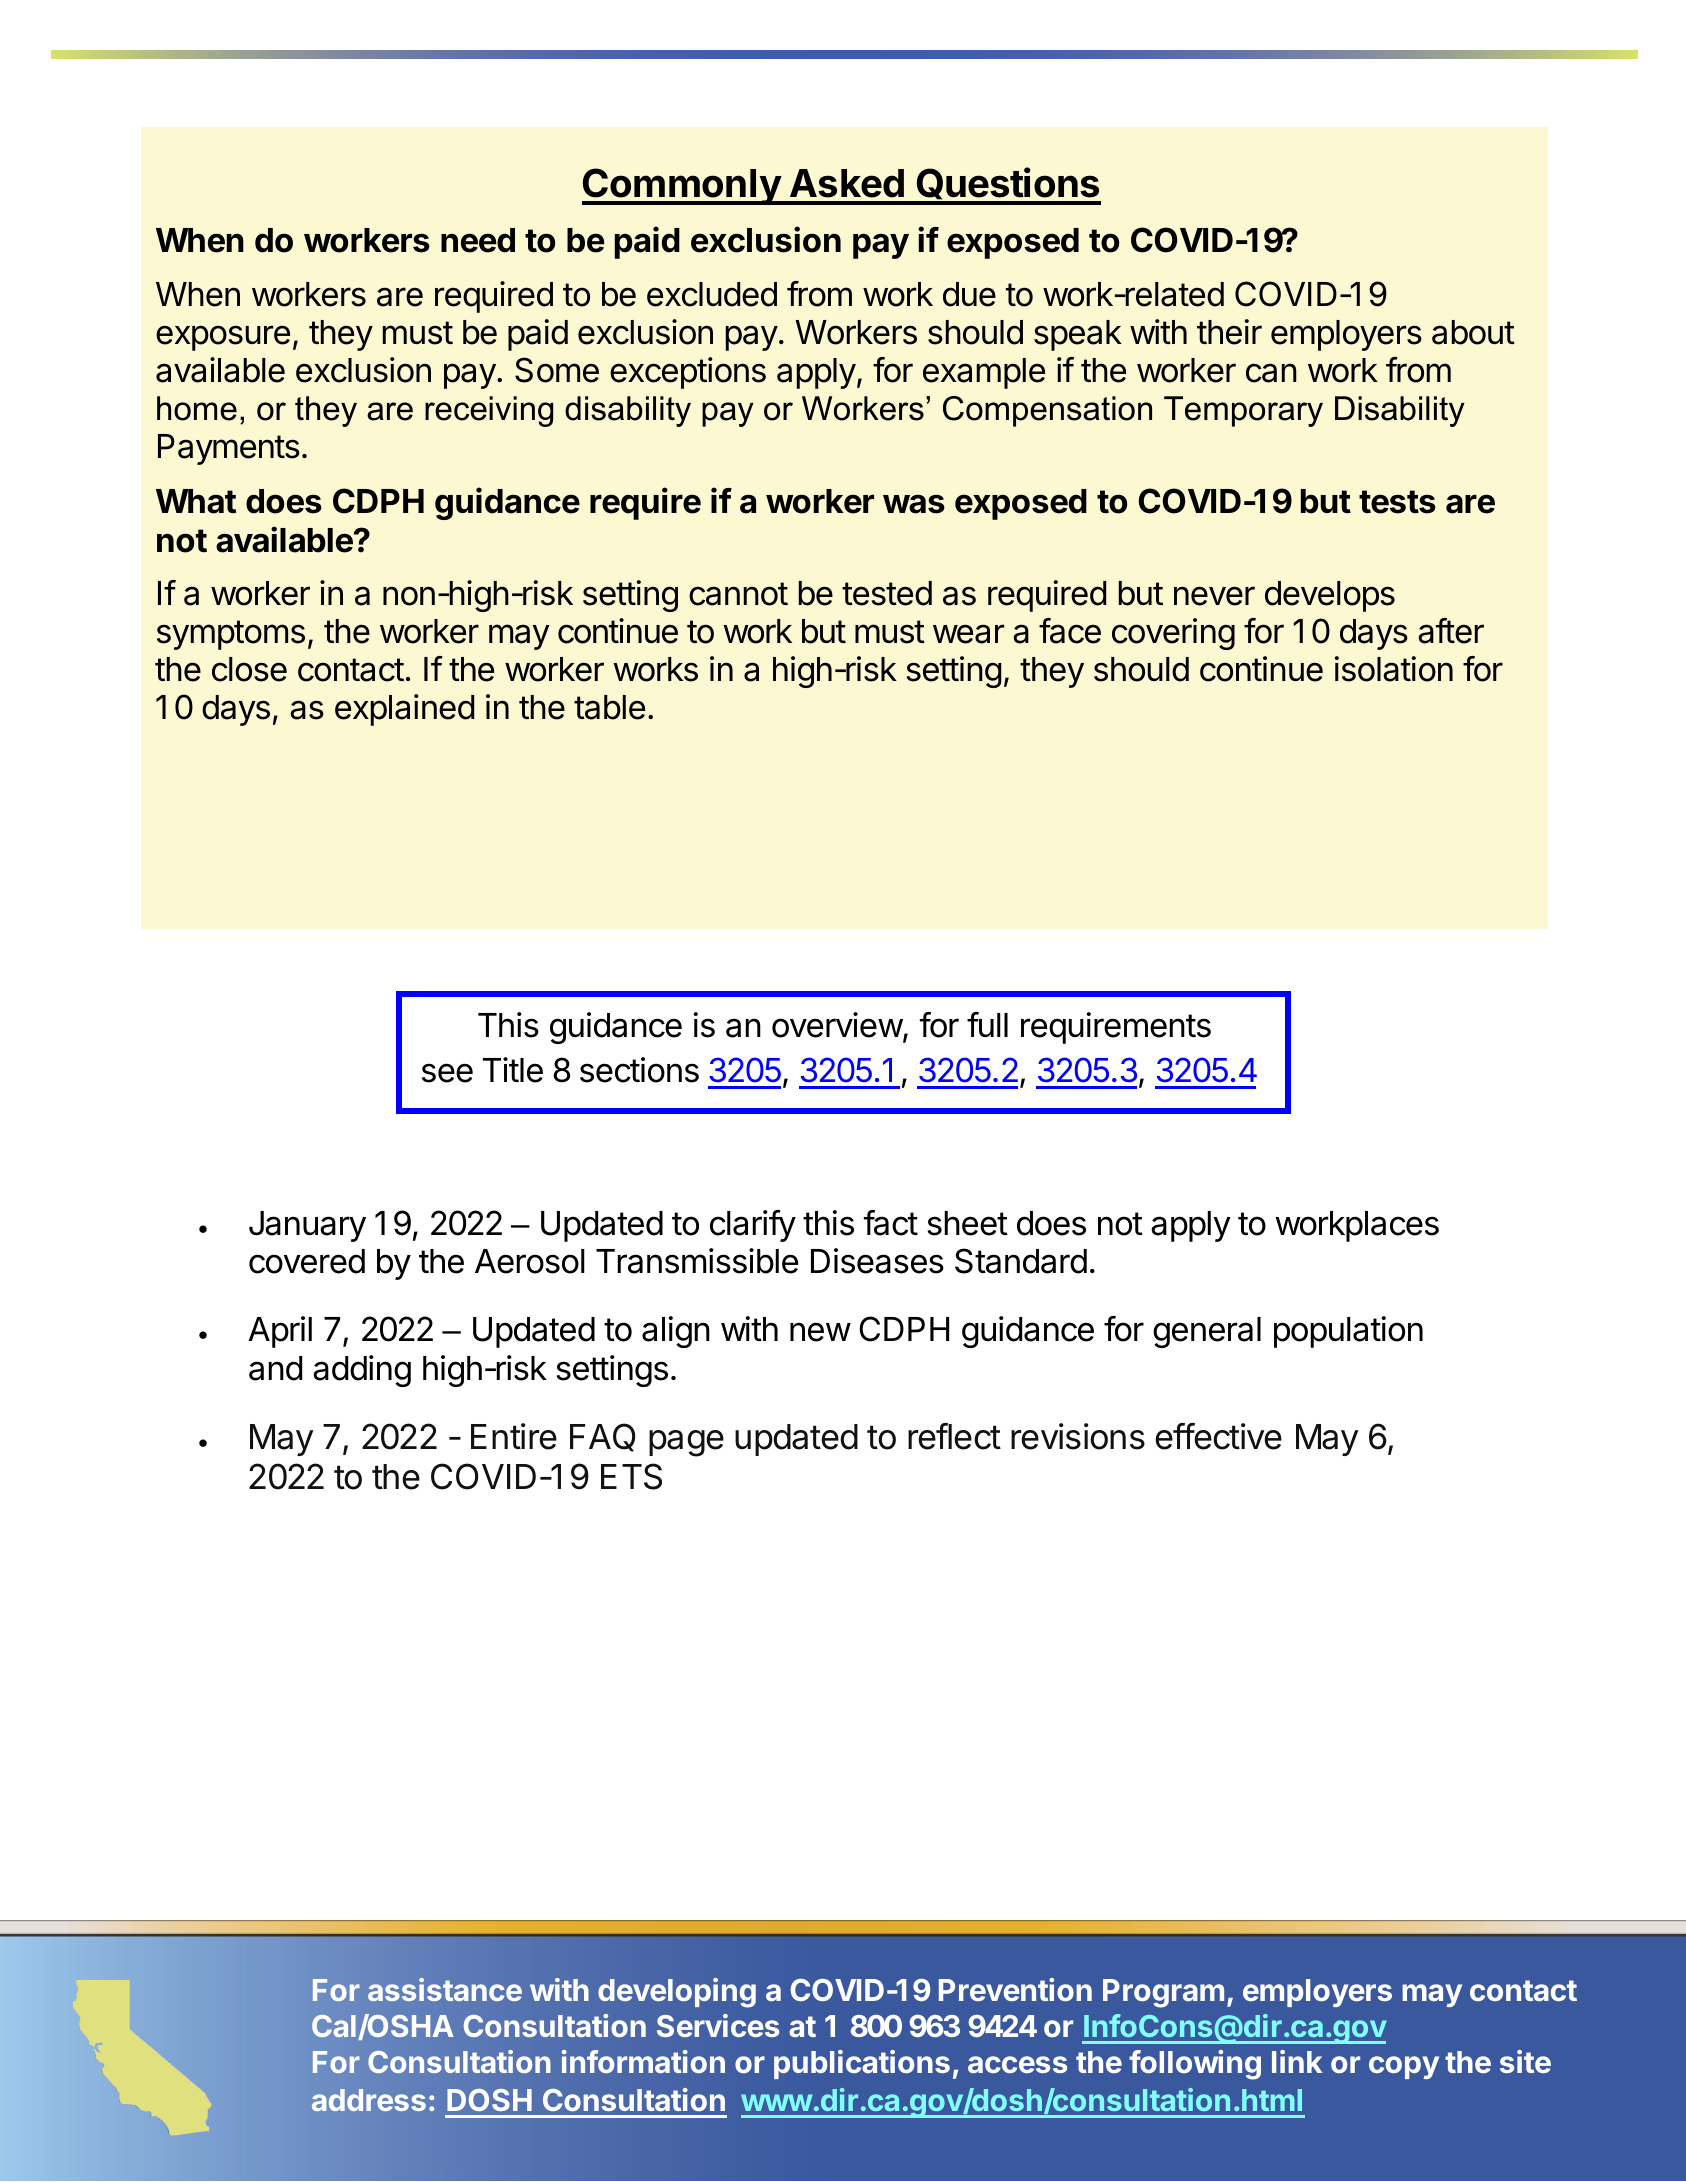 The height and width of the document is (2182, 1686). Describe the element at coordinates (478, 240) in the document. I see `need` at that location.
